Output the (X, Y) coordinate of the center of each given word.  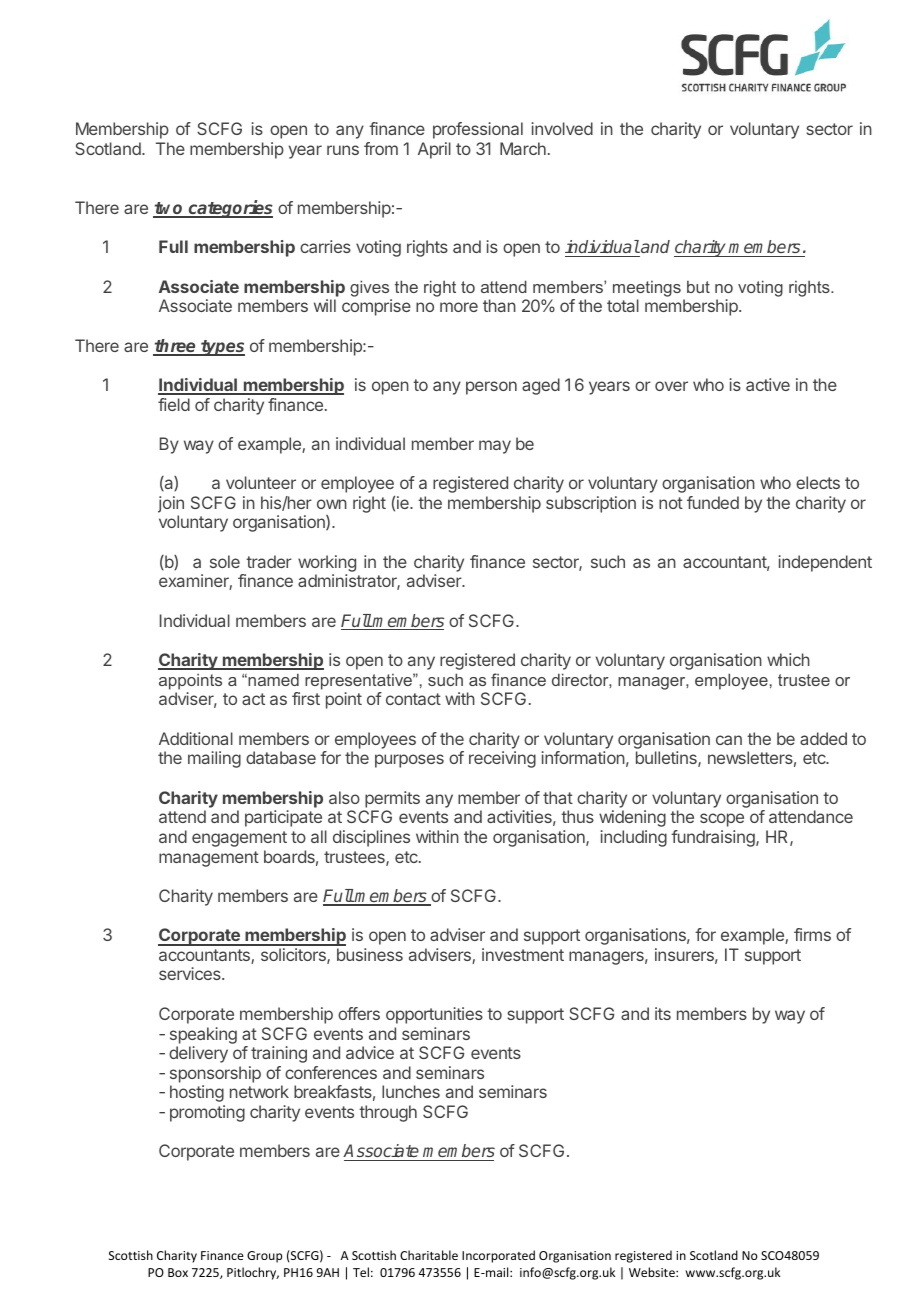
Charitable (429, 1255)
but (698, 287)
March (523, 148)
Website (653, 1272)
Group (264, 1257)
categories (229, 209)
